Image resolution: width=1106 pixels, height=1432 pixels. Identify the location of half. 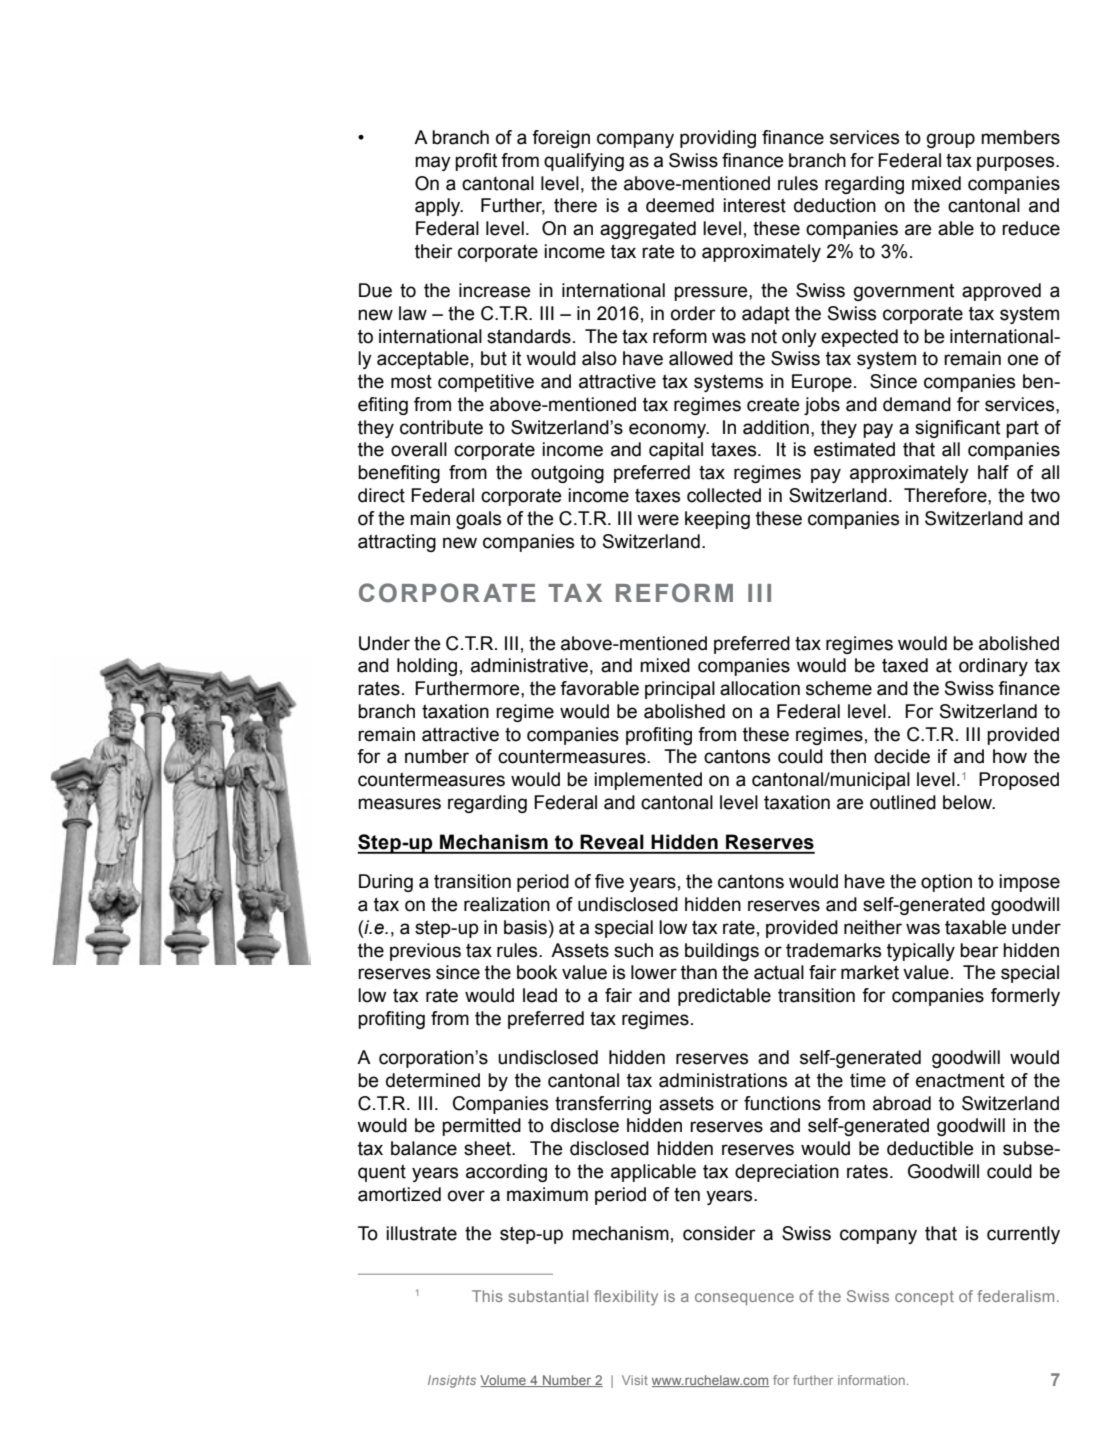
(993, 472).
